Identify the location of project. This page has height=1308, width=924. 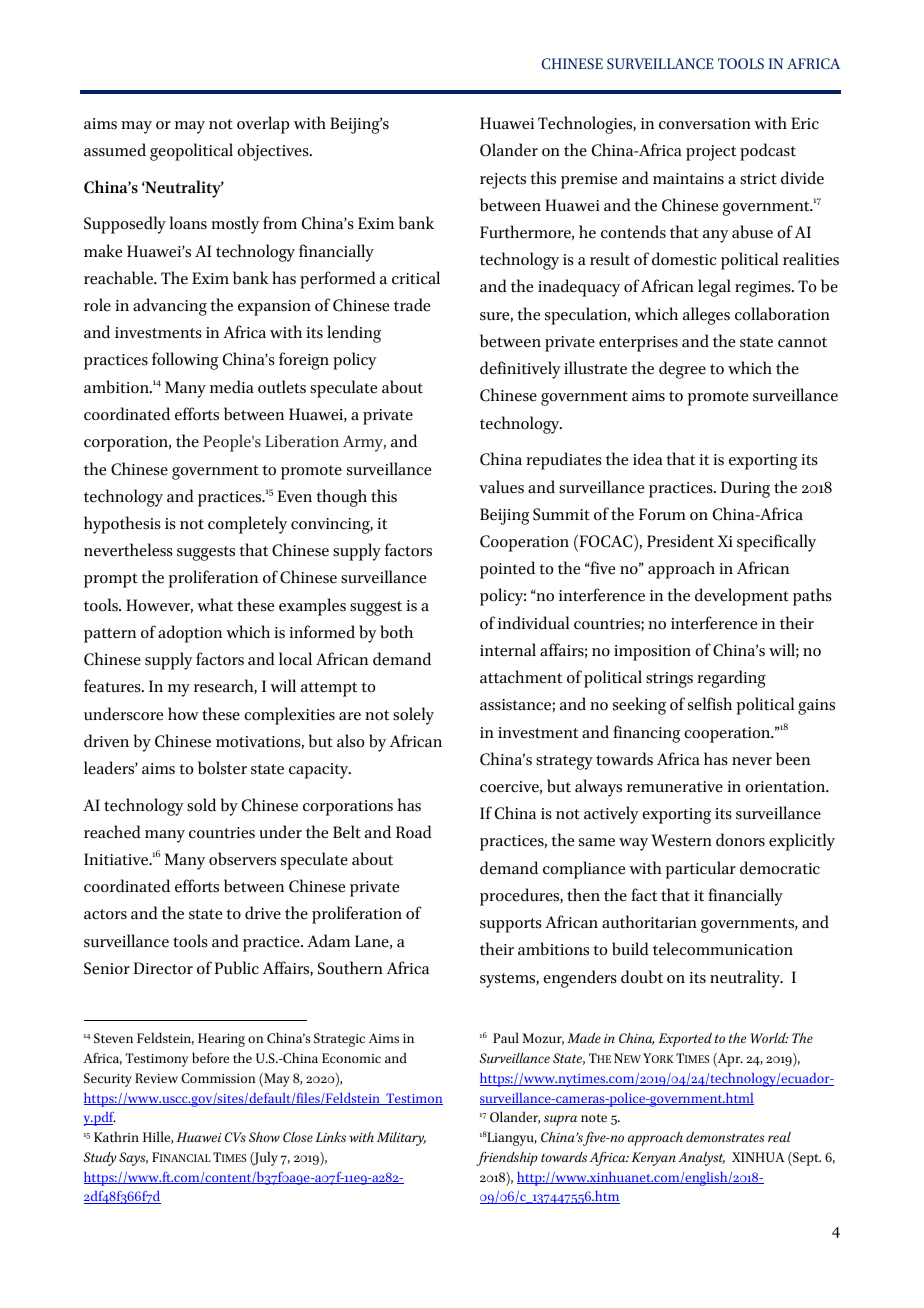
(711, 153).
